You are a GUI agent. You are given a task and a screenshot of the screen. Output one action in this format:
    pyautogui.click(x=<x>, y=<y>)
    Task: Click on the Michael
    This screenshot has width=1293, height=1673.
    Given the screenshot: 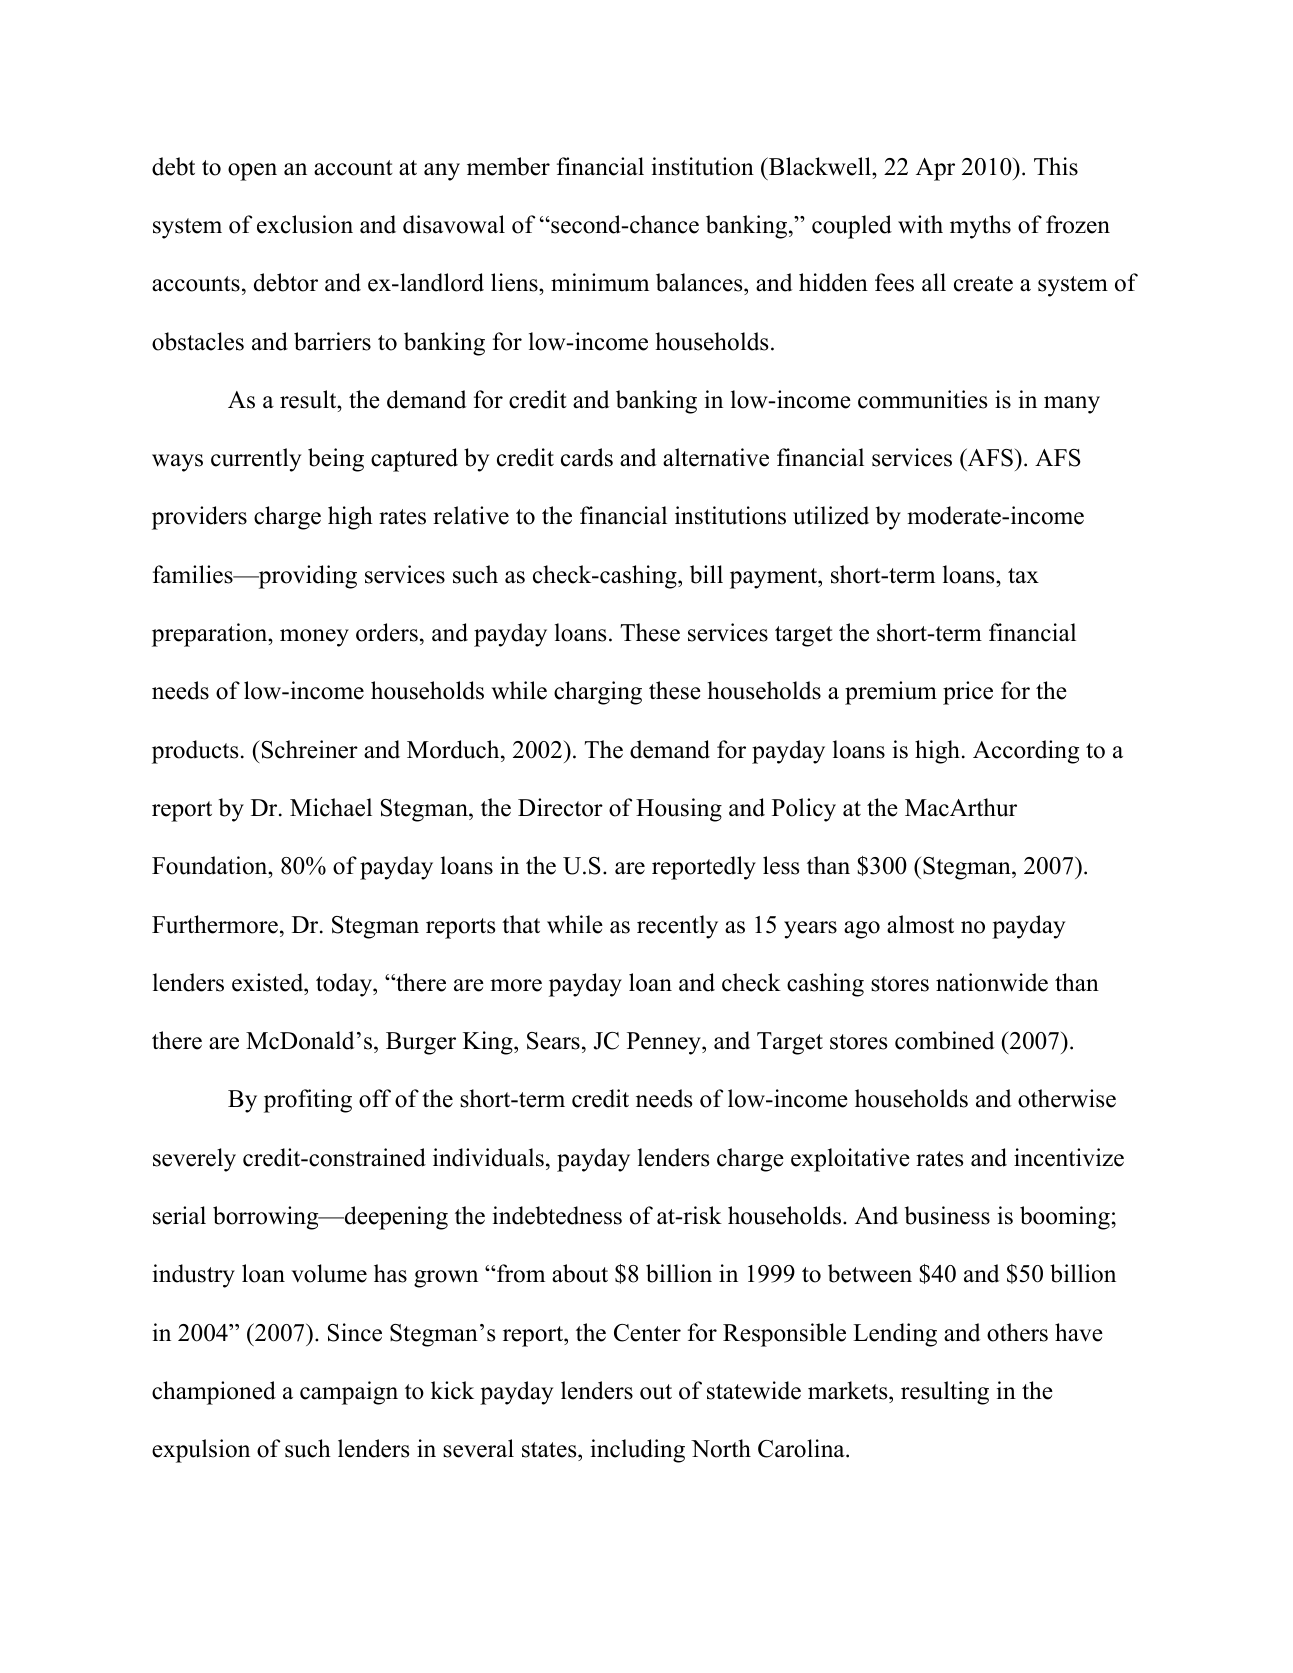 What is the action you would take?
    pyautogui.click(x=331, y=807)
